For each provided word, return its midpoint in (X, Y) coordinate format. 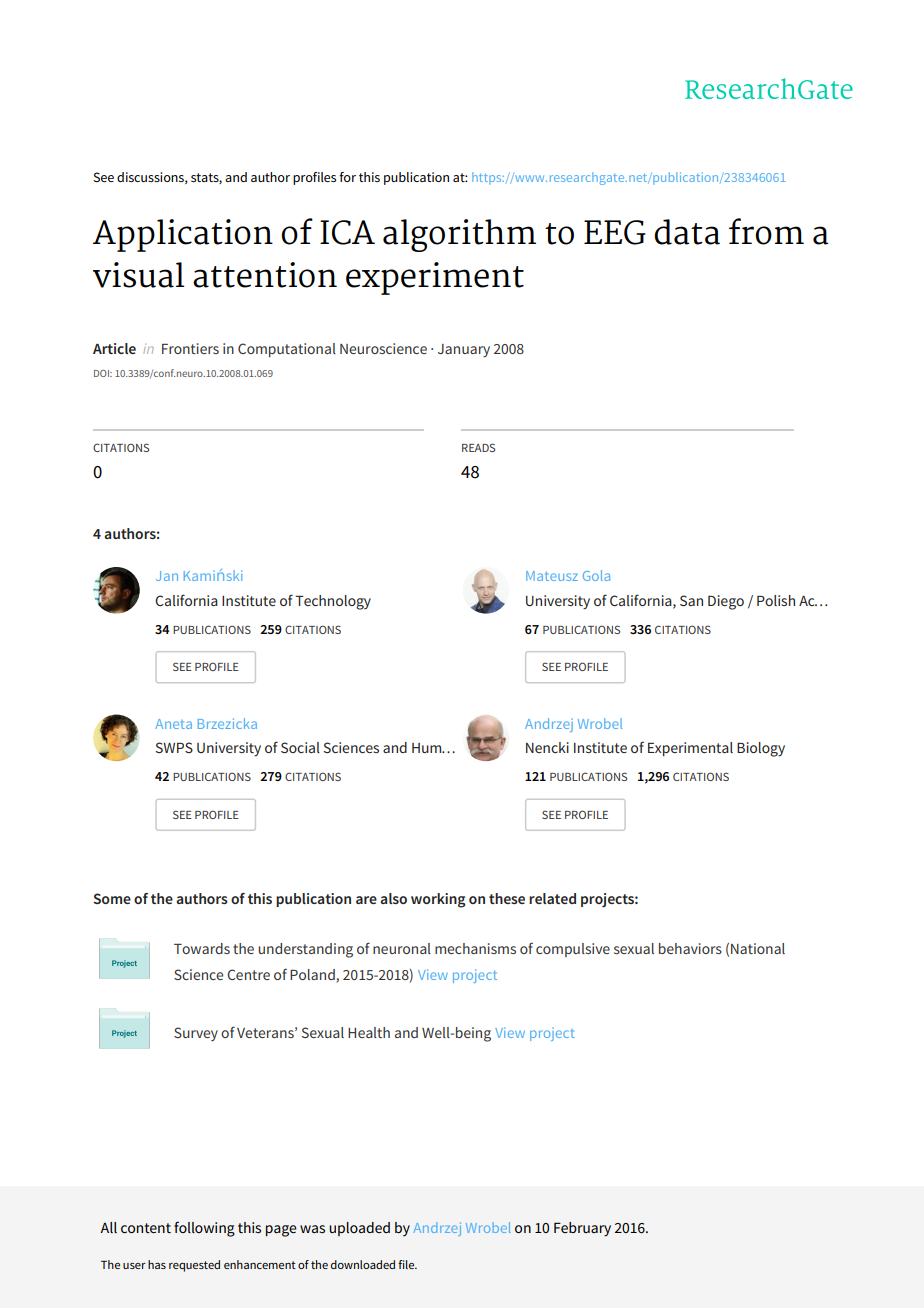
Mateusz (552, 576)
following (204, 1229)
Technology (333, 602)
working (438, 900)
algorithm (459, 235)
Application (183, 235)
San (691, 600)
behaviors (690, 948)
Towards (202, 948)
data (687, 232)
